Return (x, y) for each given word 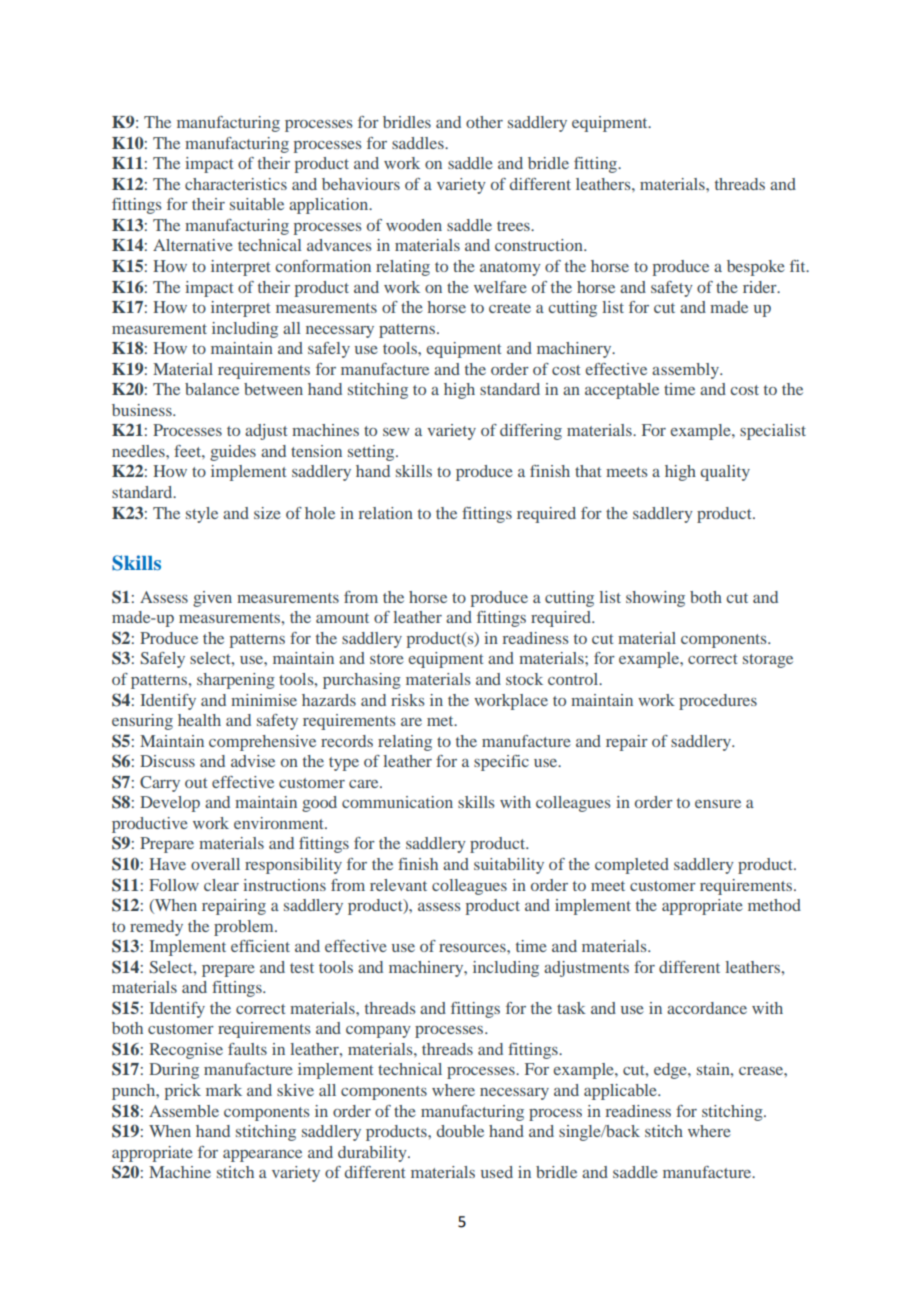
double (460, 1131)
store (387, 659)
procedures (718, 702)
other (484, 122)
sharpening (236, 681)
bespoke (756, 268)
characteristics (236, 184)
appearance (262, 1156)
